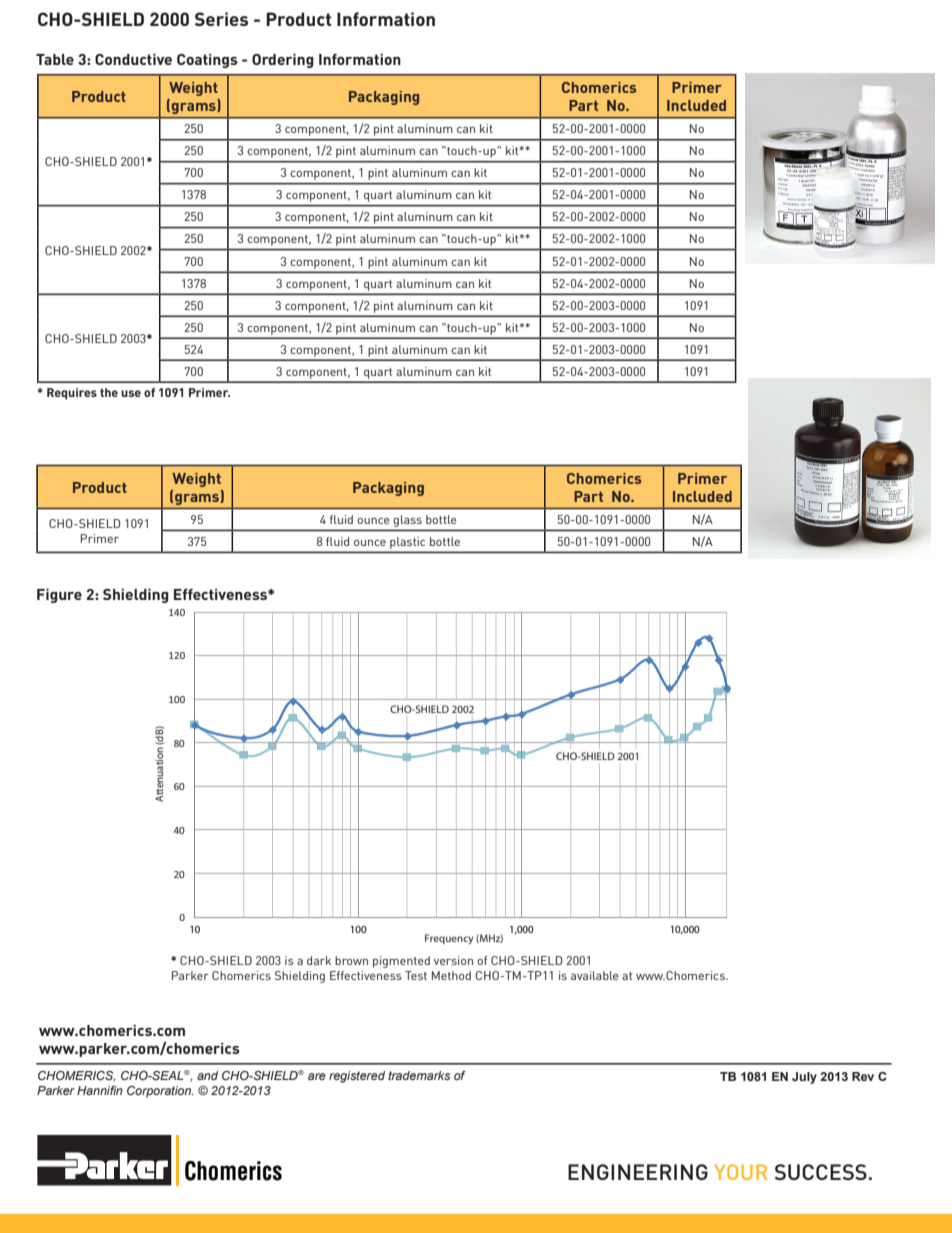 The width and height of the image is (952, 1233). What do you see at coordinates (283, 61) in the image?
I see `Ordering` at bounding box center [283, 61].
